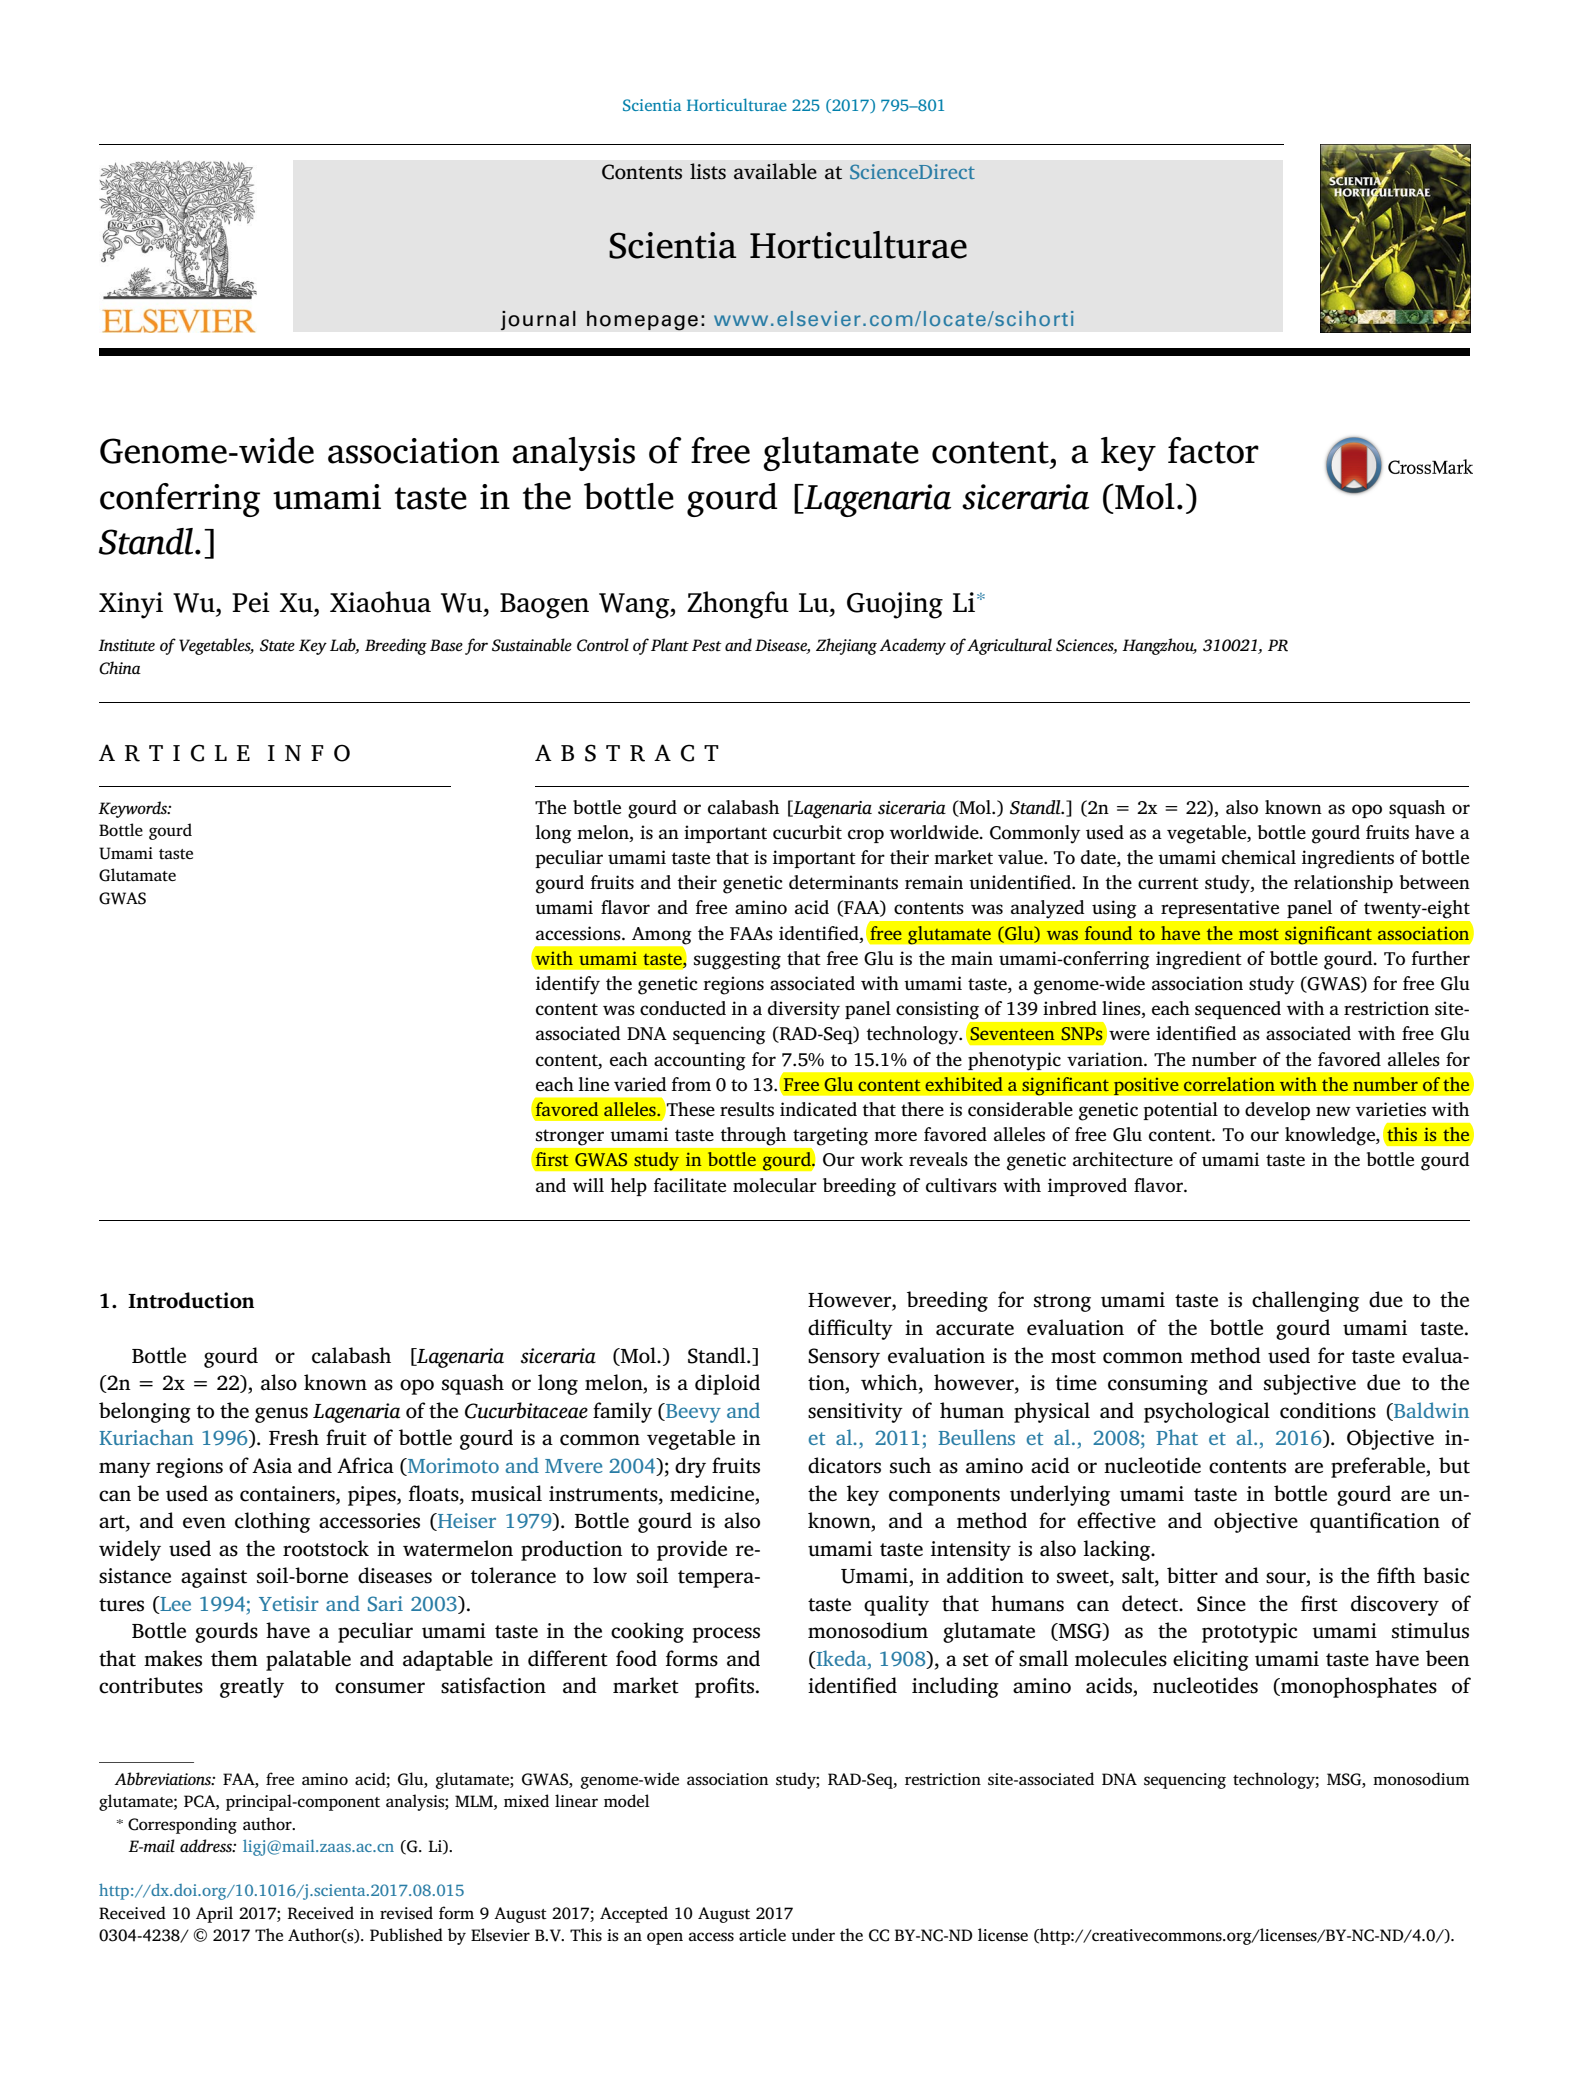 The width and height of the image is (1569, 2092). Describe the element at coordinates (1213, 450) in the image. I see `factor` at that location.
